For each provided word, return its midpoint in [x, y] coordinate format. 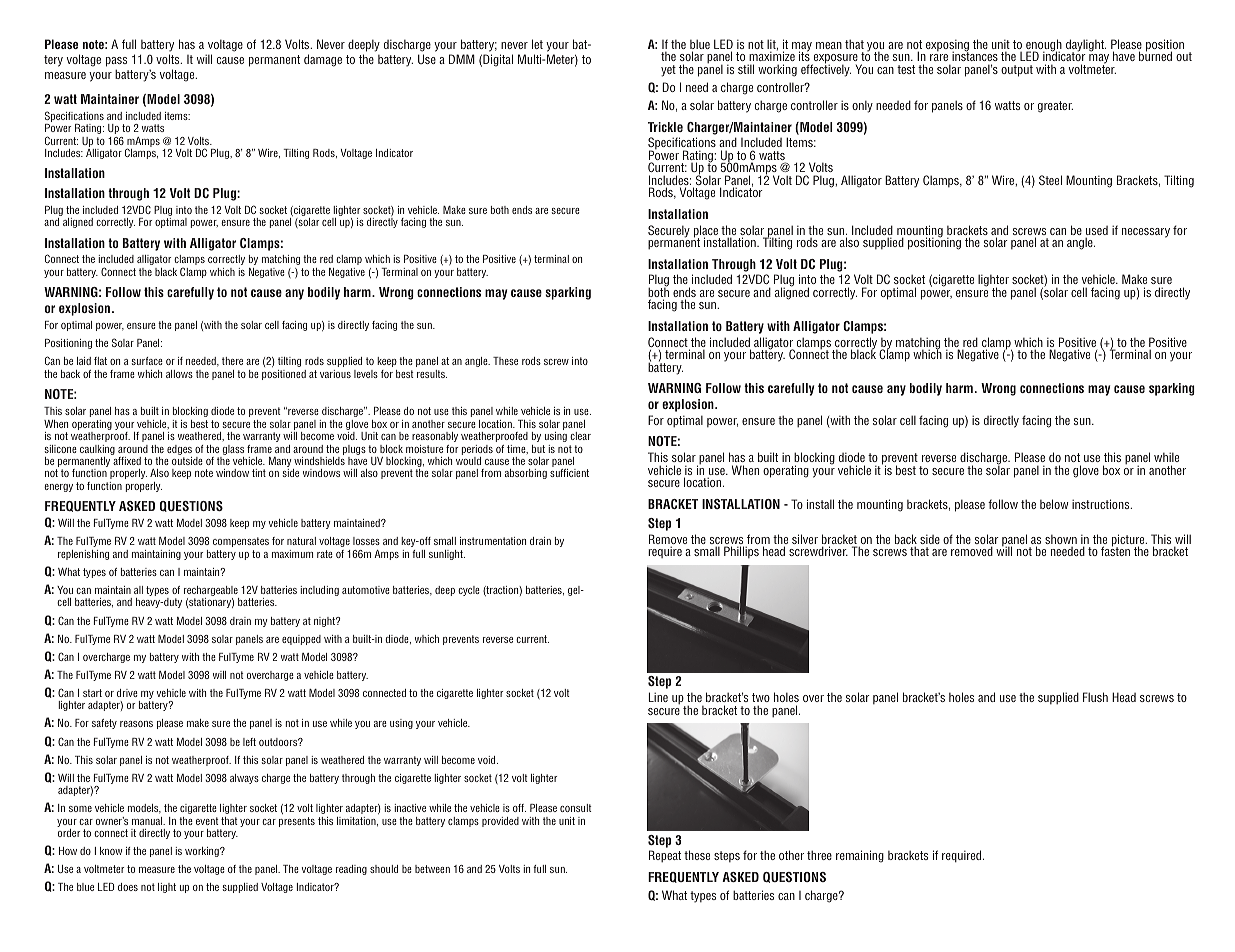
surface [147, 361]
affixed [127, 461]
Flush [1095, 697]
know [111, 851]
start [92, 693]
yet [668, 71]
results [432, 374]
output [1017, 71]
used [1097, 232]
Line [658, 697]
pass [116, 62]
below [1054, 504]
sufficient [569, 473]
